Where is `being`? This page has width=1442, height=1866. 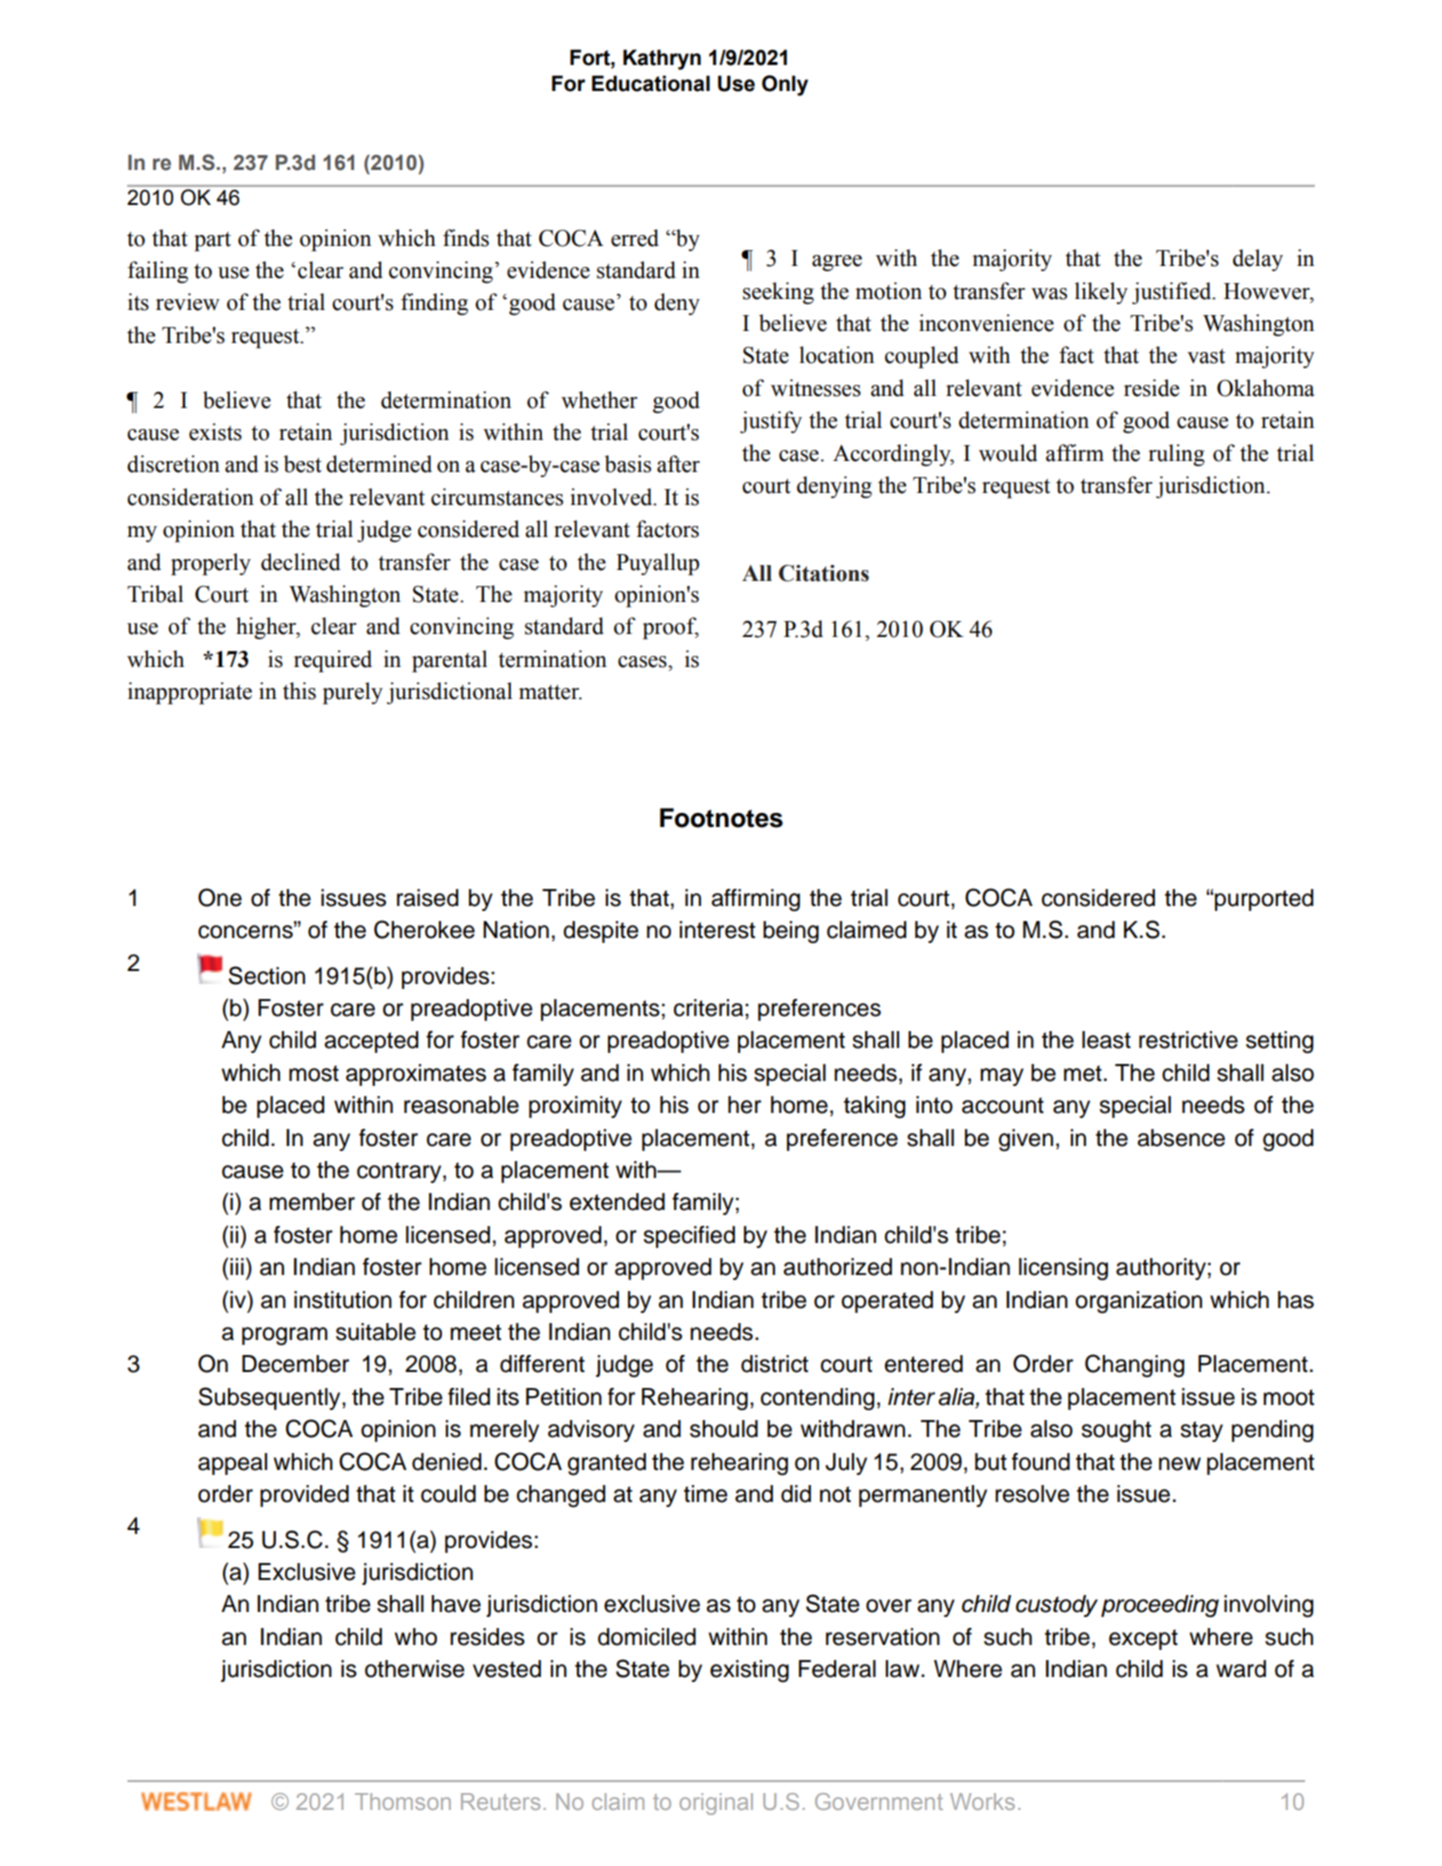
being is located at coordinates (791, 932).
